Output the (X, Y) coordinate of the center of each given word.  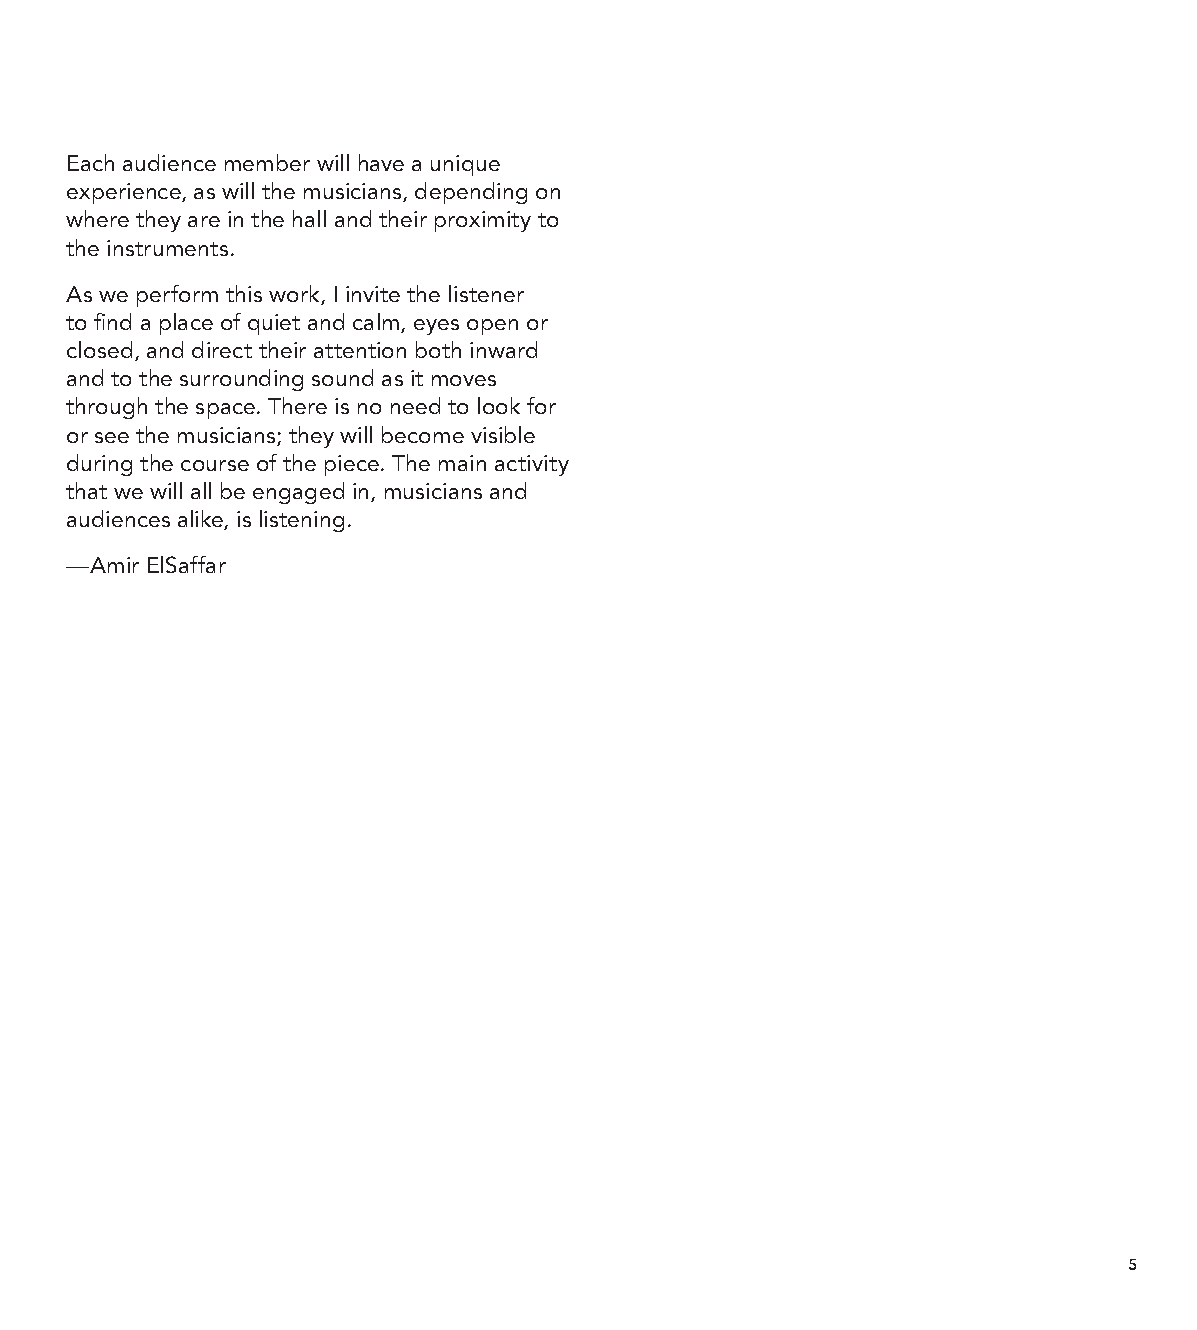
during (99, 465)
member (267, 162)
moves (464, 380)
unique (465, 165)
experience (125, 193)
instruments (167, 248)
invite (373, 294)
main (462, 463)
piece (352, 465)
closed (99, 349)
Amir (113, 565)
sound (342, 377)
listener (486, 293)
